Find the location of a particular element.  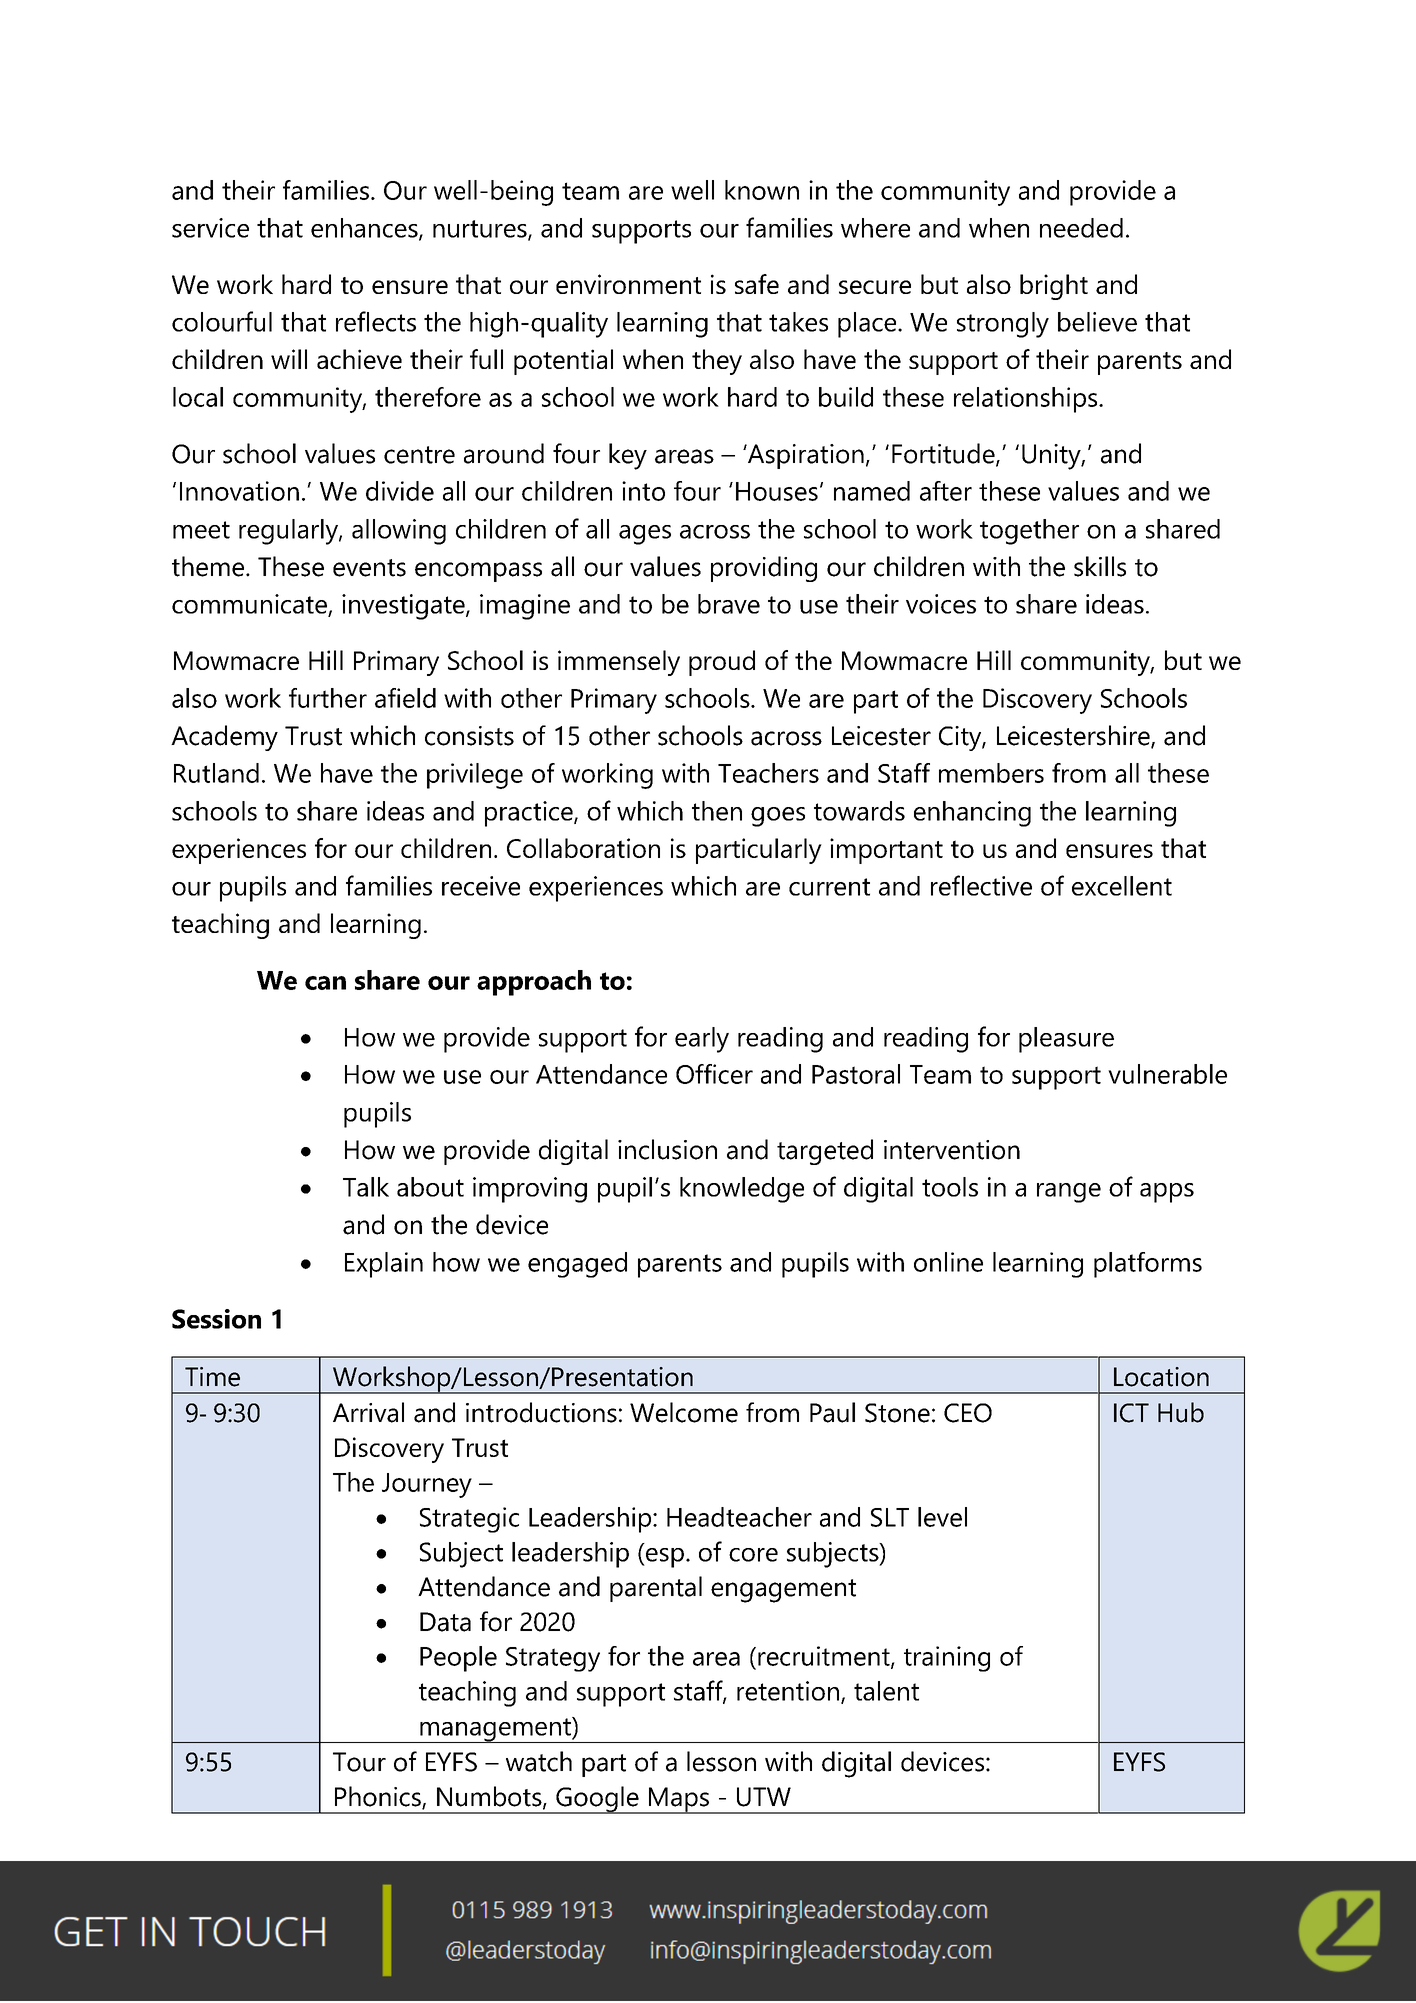

training is located at coordinates (947, 1659).
